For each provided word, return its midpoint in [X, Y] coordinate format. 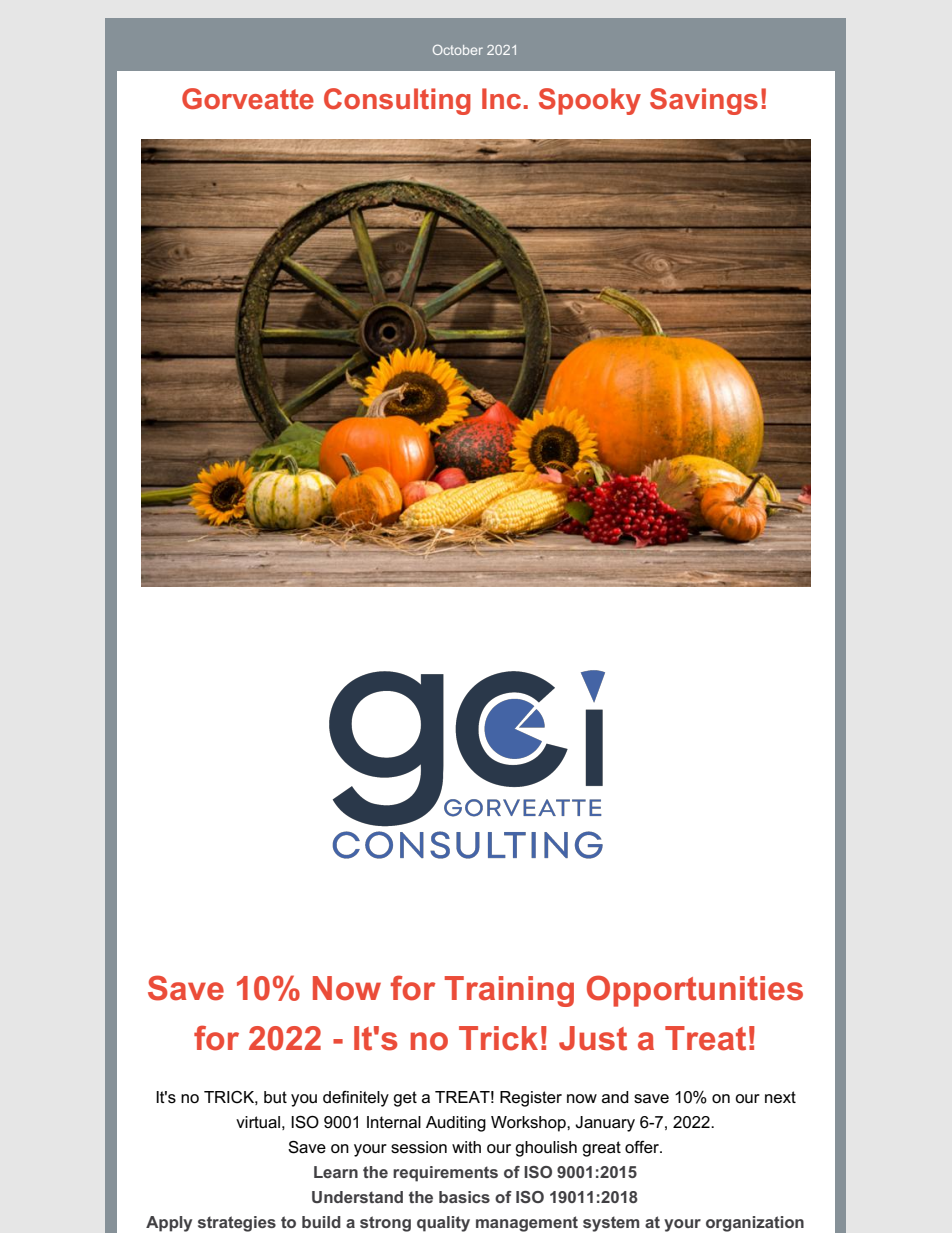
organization [755, 1224]
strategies [237, 1224]
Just [593, 1038]
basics [464, 1197]
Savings [704, 101]
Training [509, 991]
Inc [501, 98]
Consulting [397, 101]
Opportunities [695, 991]
